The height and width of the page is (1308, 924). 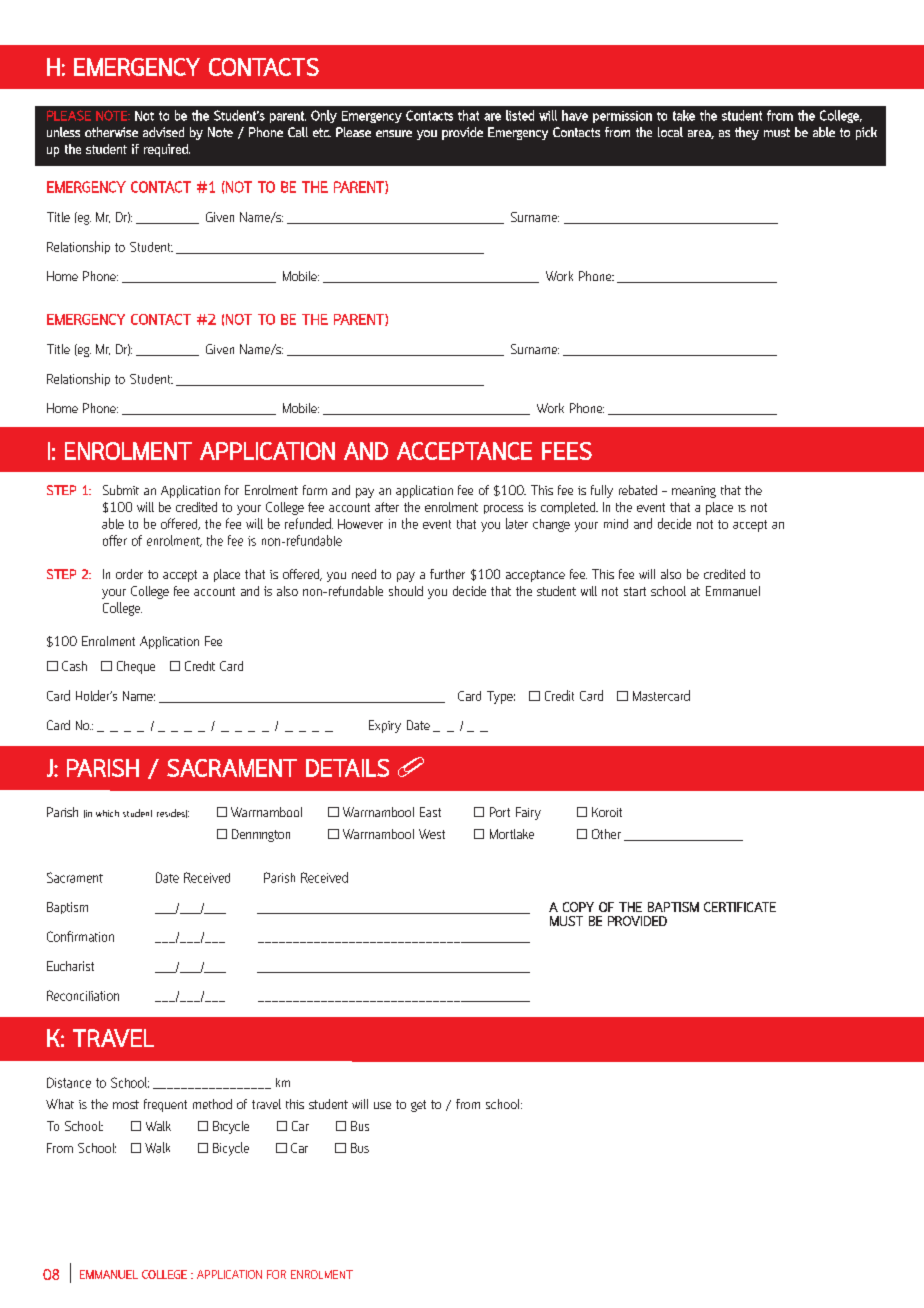 I want to click on FEES, so click(x=567, y=451).
